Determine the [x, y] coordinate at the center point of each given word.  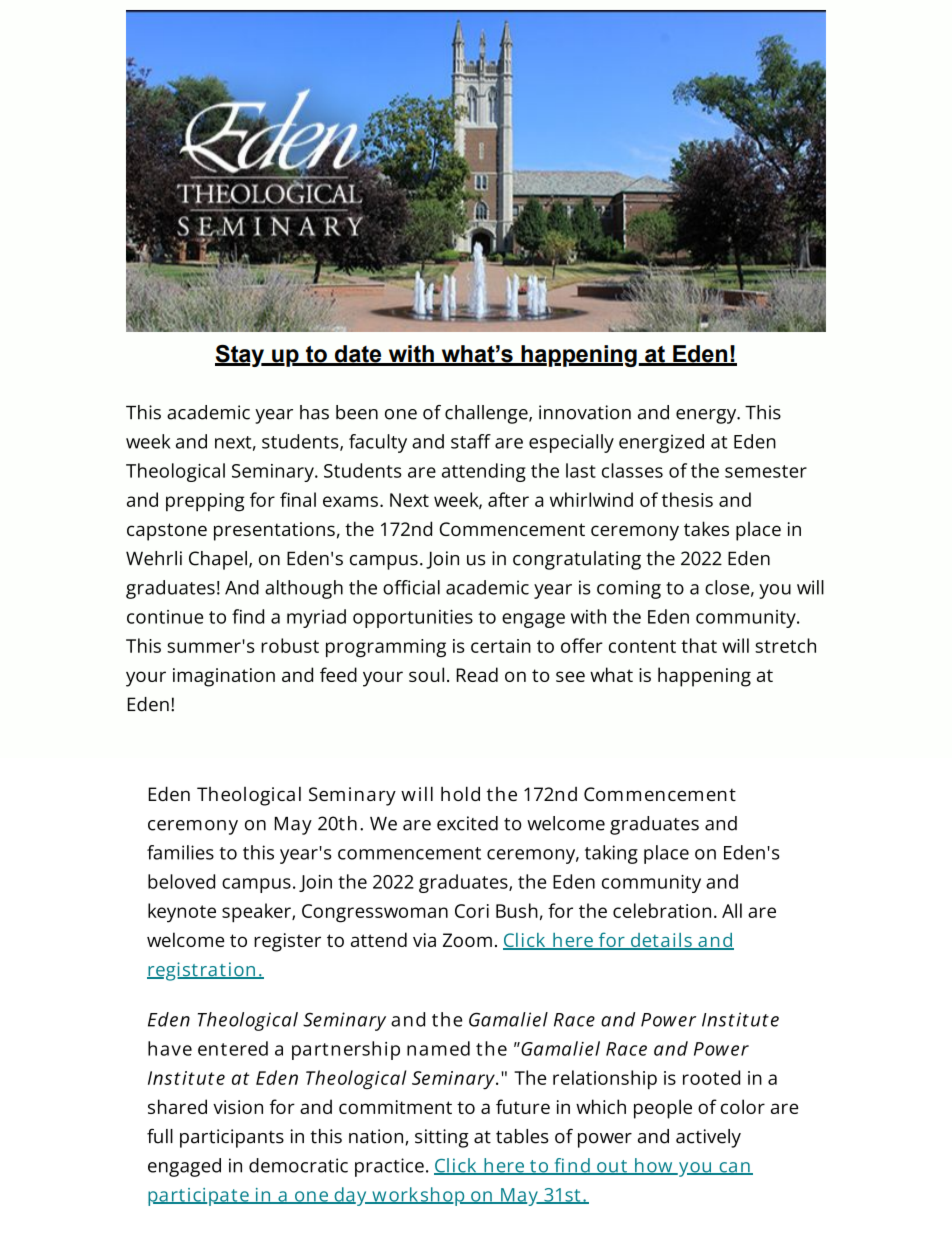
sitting [442, 1138]
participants [232, 1138]
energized [661, 443]
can [734, 1168]
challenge [487, 414]
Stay [241, 356]
